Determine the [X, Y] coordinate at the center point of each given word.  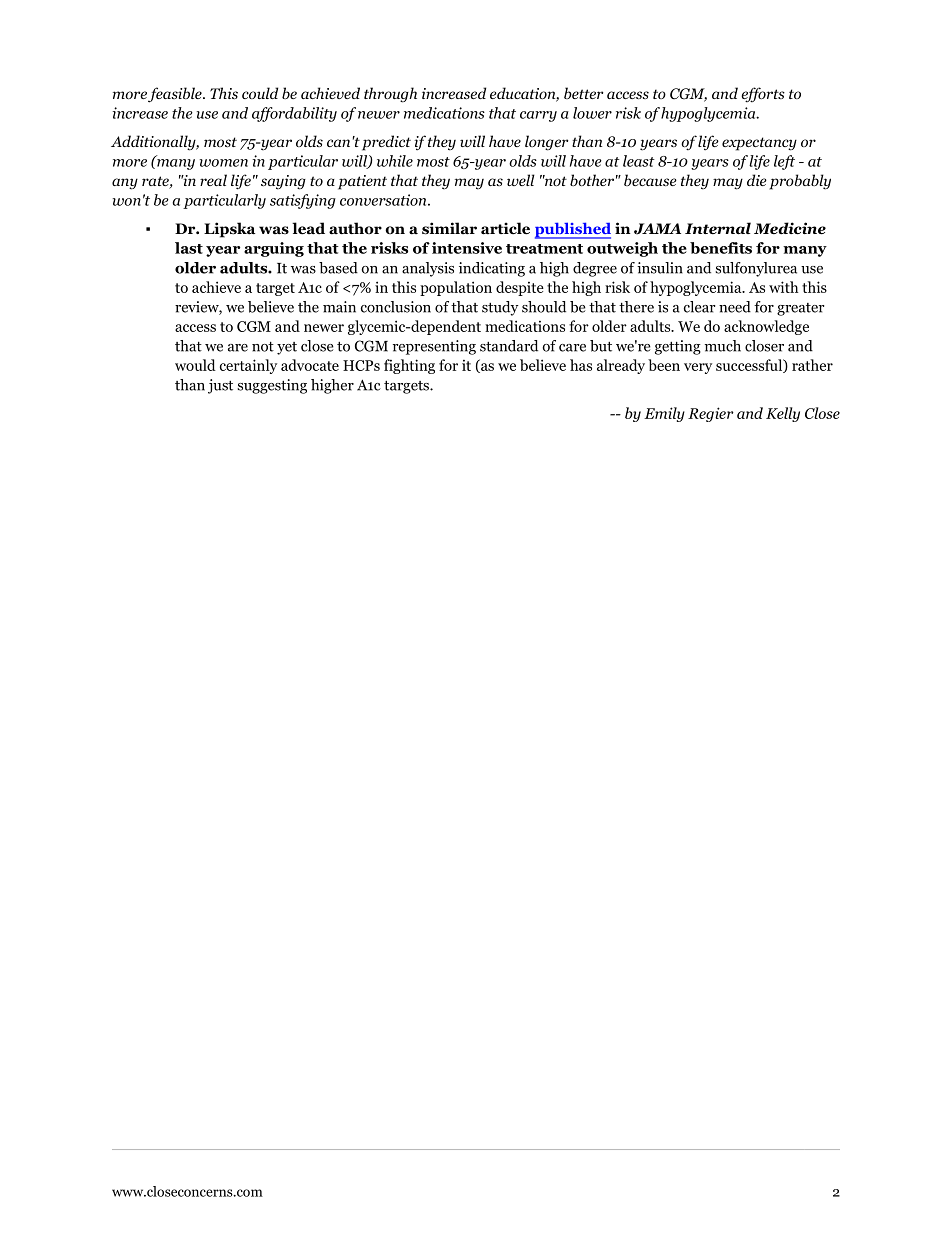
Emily [664, 414]
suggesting [272, 386]
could [260, 93]
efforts [763, 95]
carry [538, 116]
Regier [711, 414]
